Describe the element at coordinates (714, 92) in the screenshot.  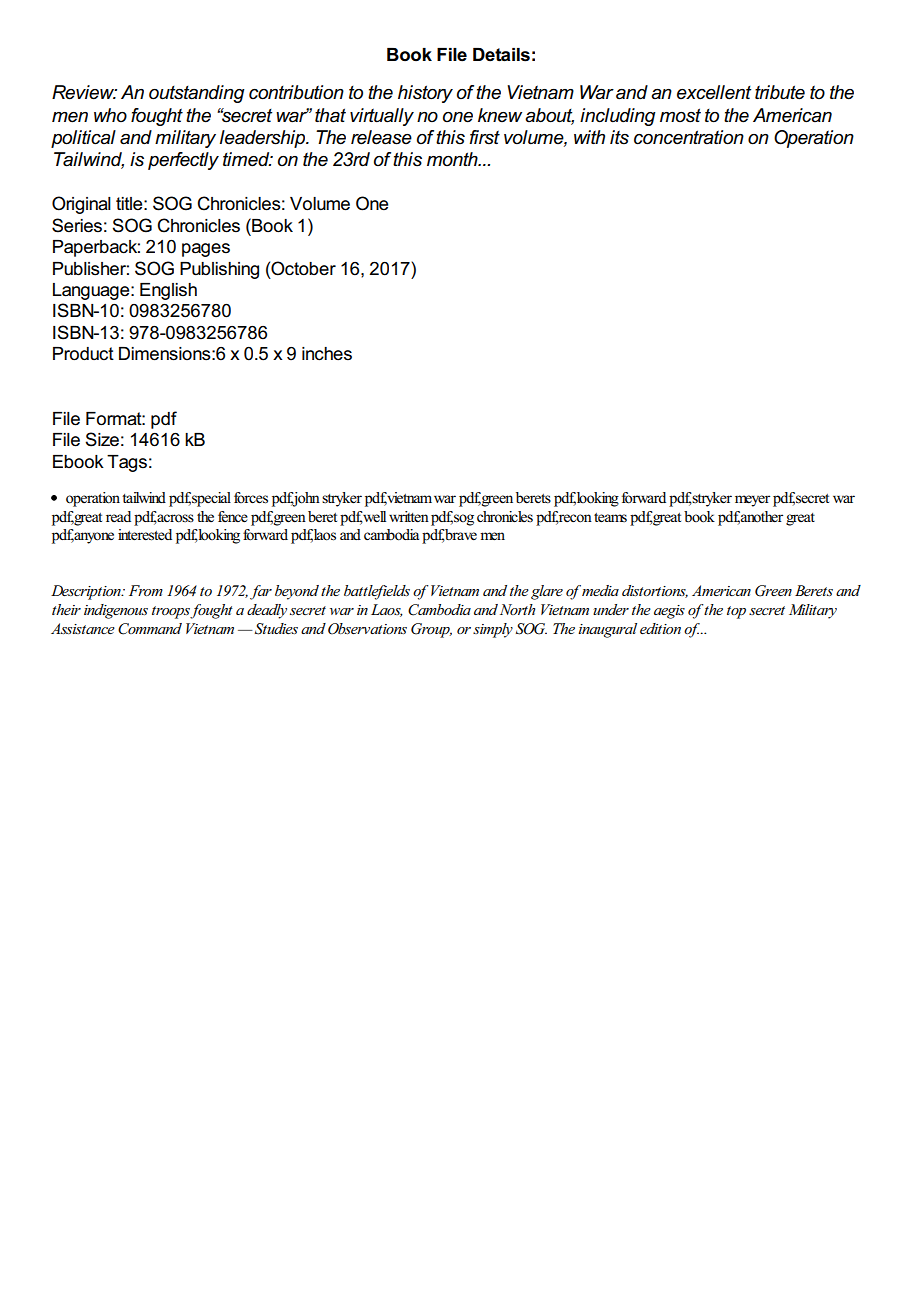
I see `excellent` at that location.
